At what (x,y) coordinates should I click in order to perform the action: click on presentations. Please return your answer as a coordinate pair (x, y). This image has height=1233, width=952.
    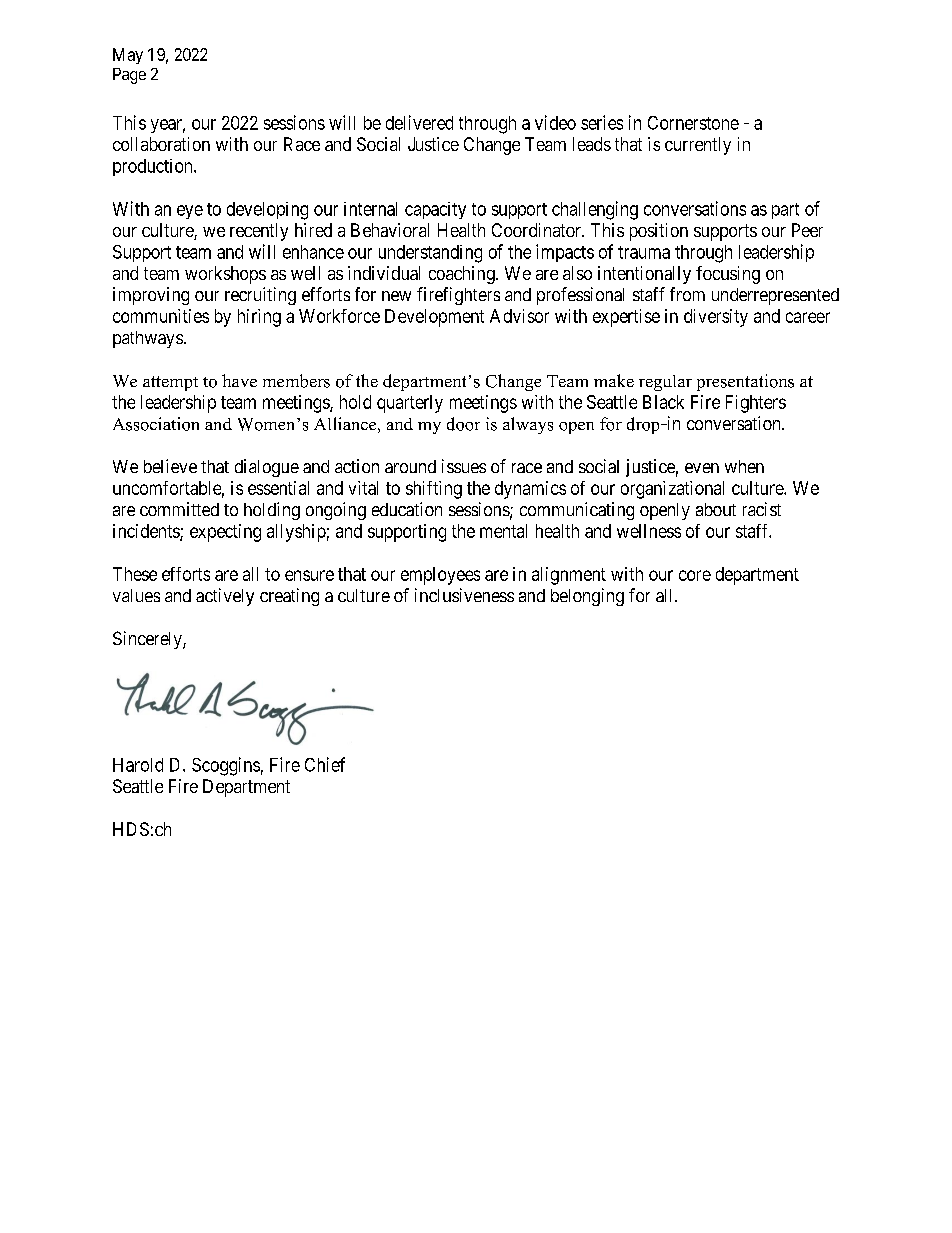
    Looking at the image, I should click on (745, 382).
